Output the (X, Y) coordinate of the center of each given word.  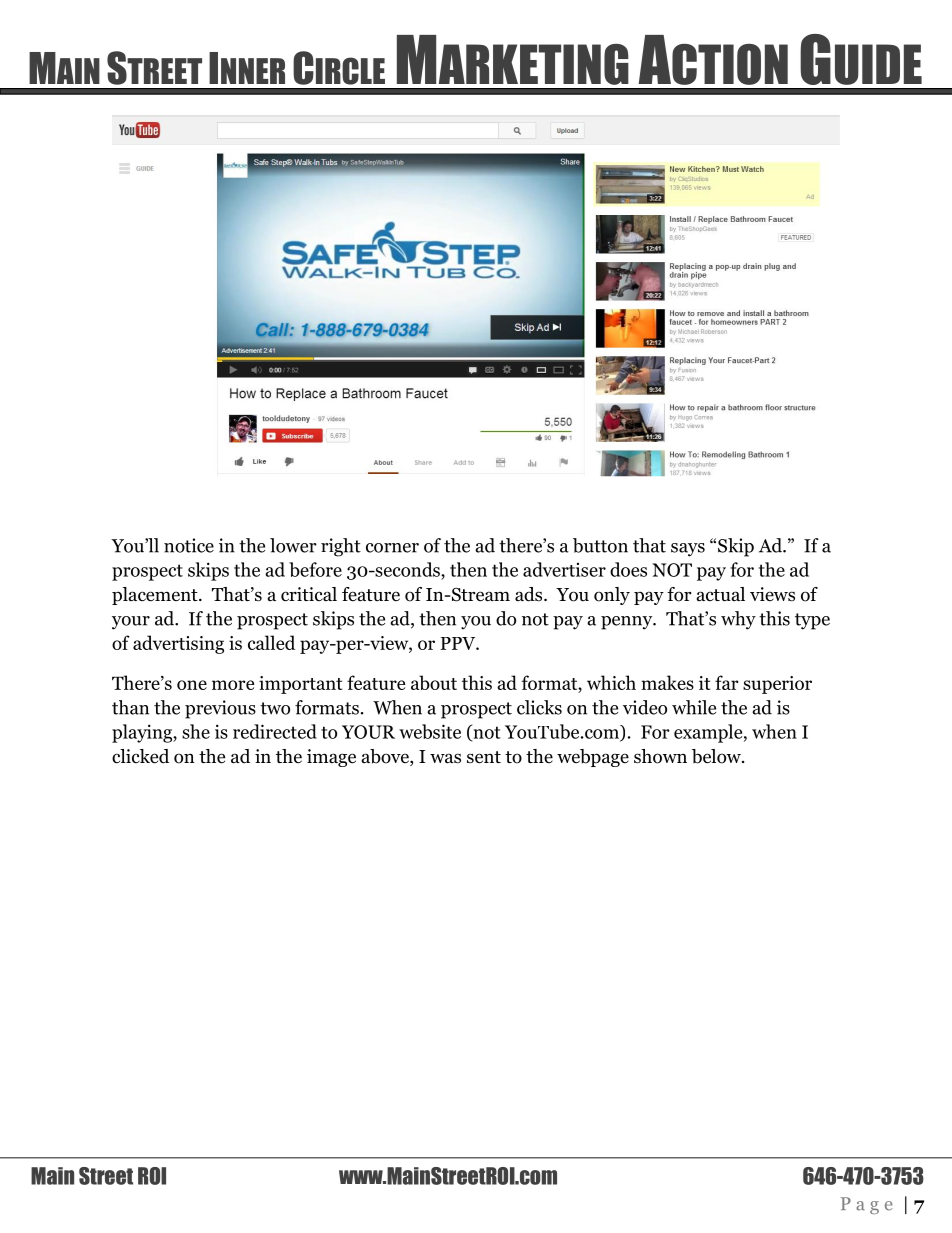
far (727, 682)
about (434, 682)
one (192, 685)
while (694, 707)
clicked (140, 756)
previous (220, 709)
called (271, 642)
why (738, 620)
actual (721, 594)
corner (392, 548)
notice (189, 545)
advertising (178, 644)
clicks (539, 707)
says (688, 550)
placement (156, 596)
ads (530, 594)
